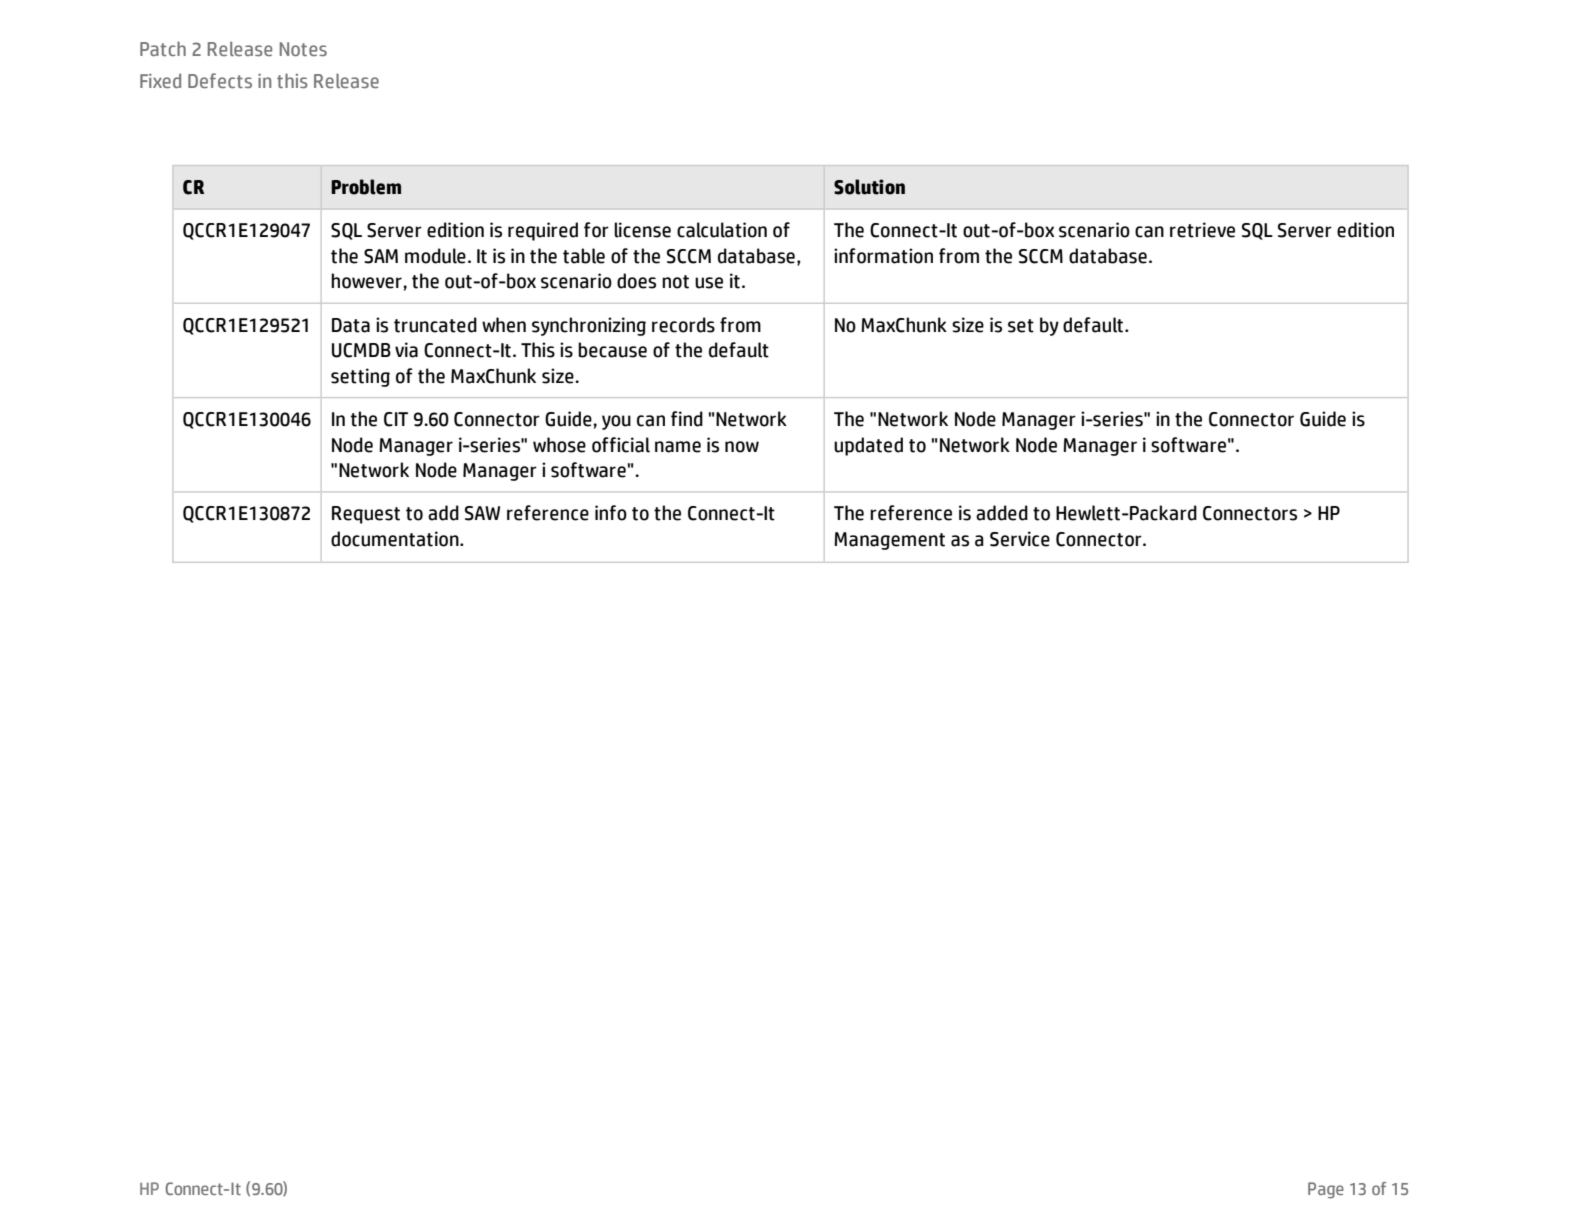  I want to click on Solution, so click(869, 187).
